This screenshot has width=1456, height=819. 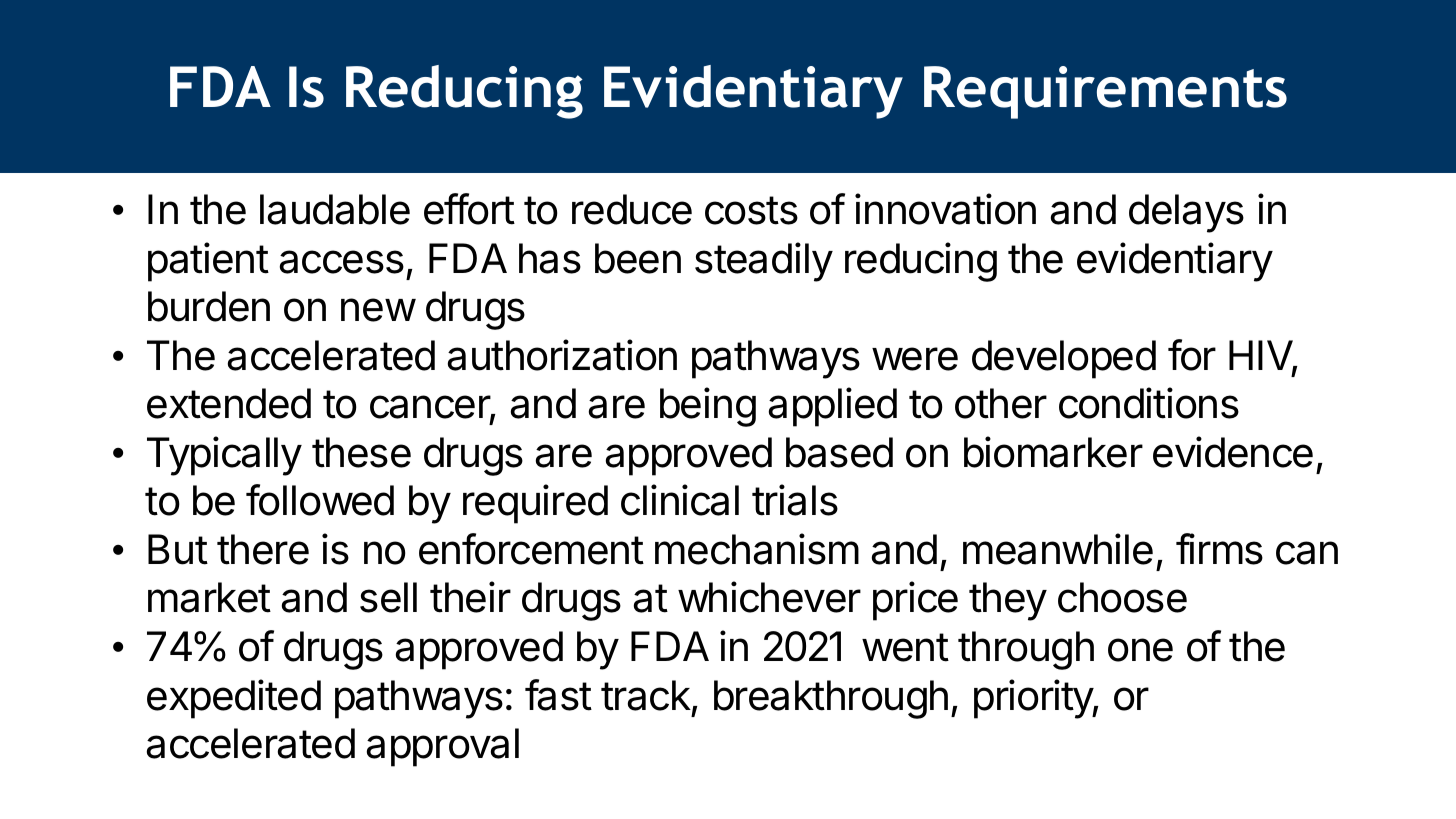 What do you see at coordinates (335, 209) in the screenshot?
I see `laudable` at bounding box center [335, 209].
